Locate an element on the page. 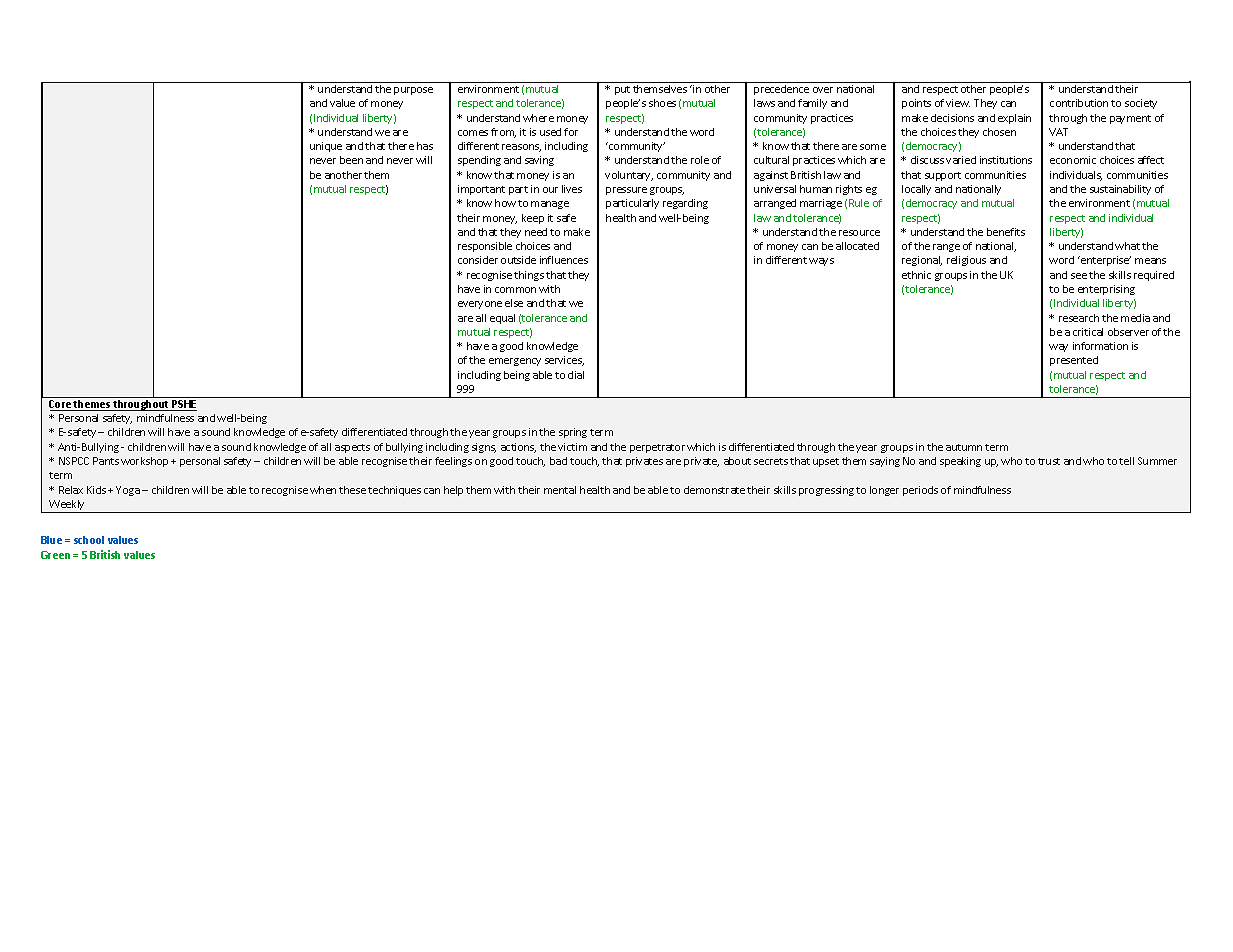  shoes is located at coordinates (662, 103).
